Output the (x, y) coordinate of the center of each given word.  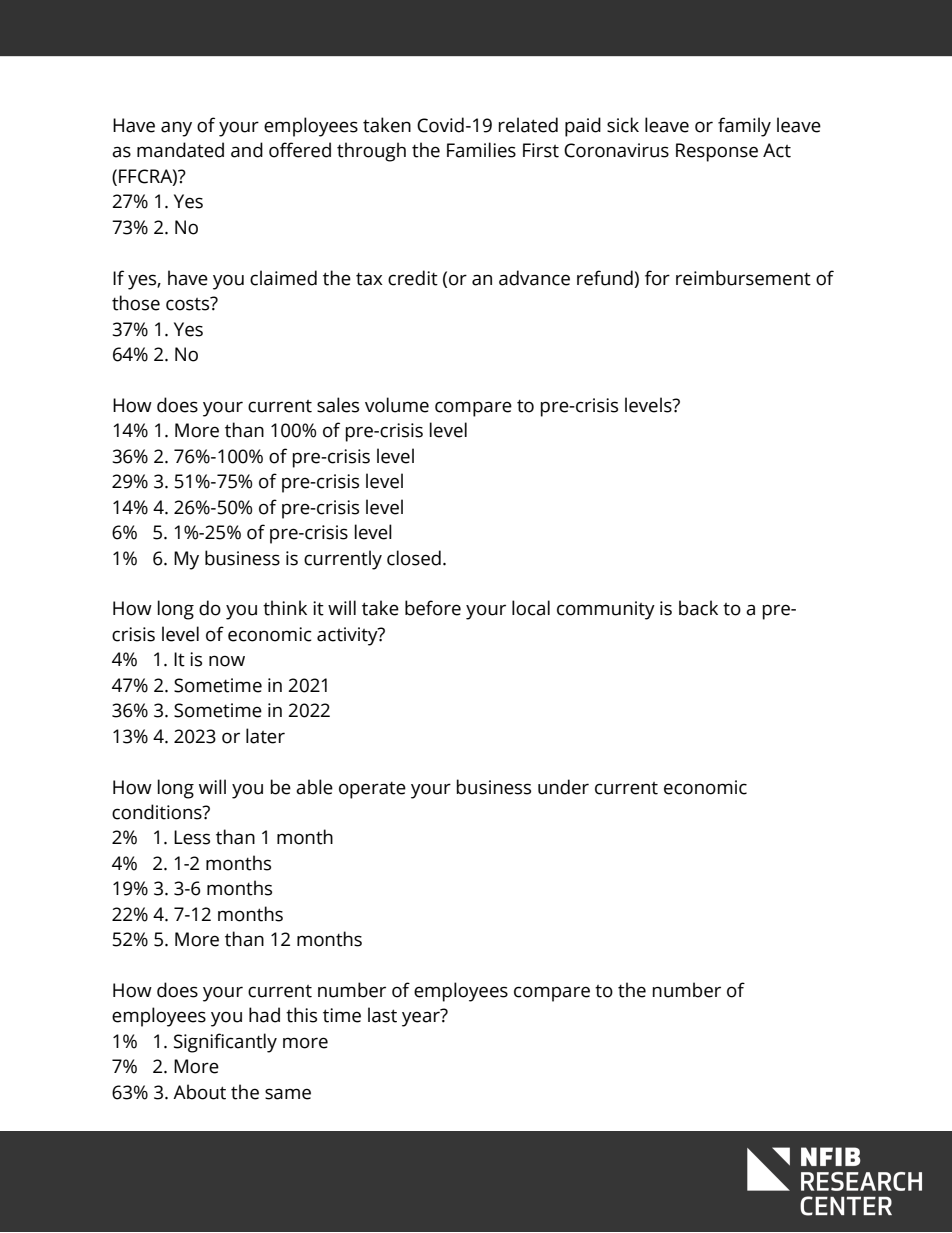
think (285, 608)
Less (192, 837)
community (606, 610)
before (433, 608)
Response (717, 152)
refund (605, 278)
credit (413, 278)
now (227, 661)
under (563, 787)
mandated (180, 150)
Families (481, 150)
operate (372, 790)
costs (189, 304)
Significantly (225, 1043)
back (698, 608)
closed (414, 558)
